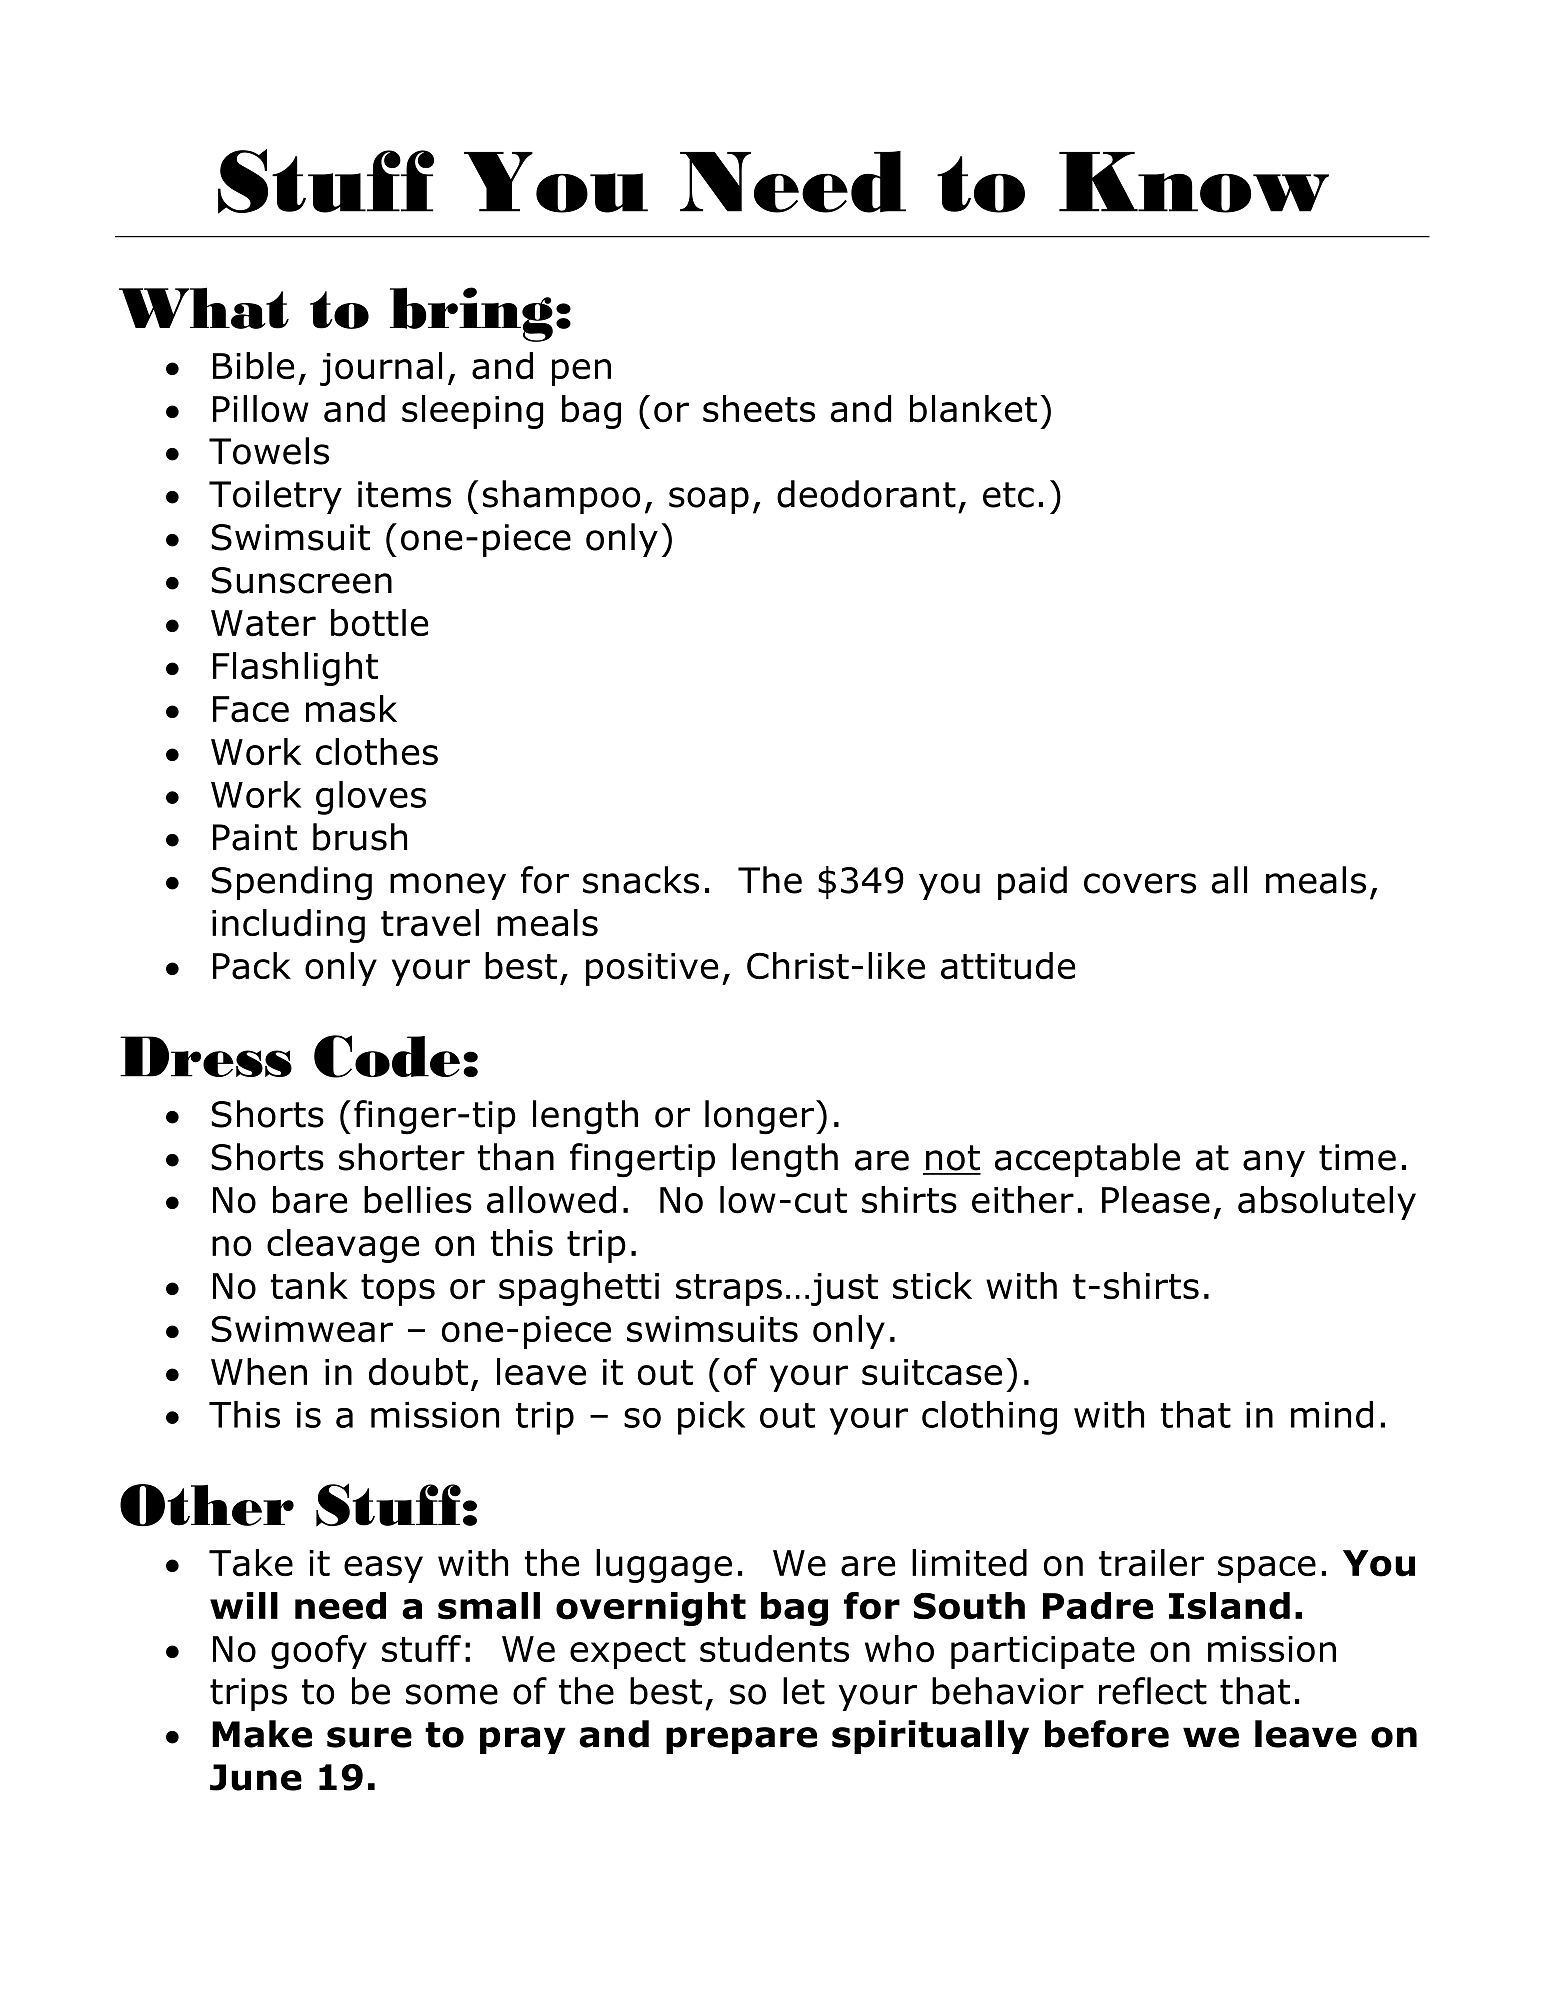 This screenshot has width=1543, height=1996. What do you see at coordinates (471, 314) in the screenshot?
I see `bring` at bounding box center [471, 314].
